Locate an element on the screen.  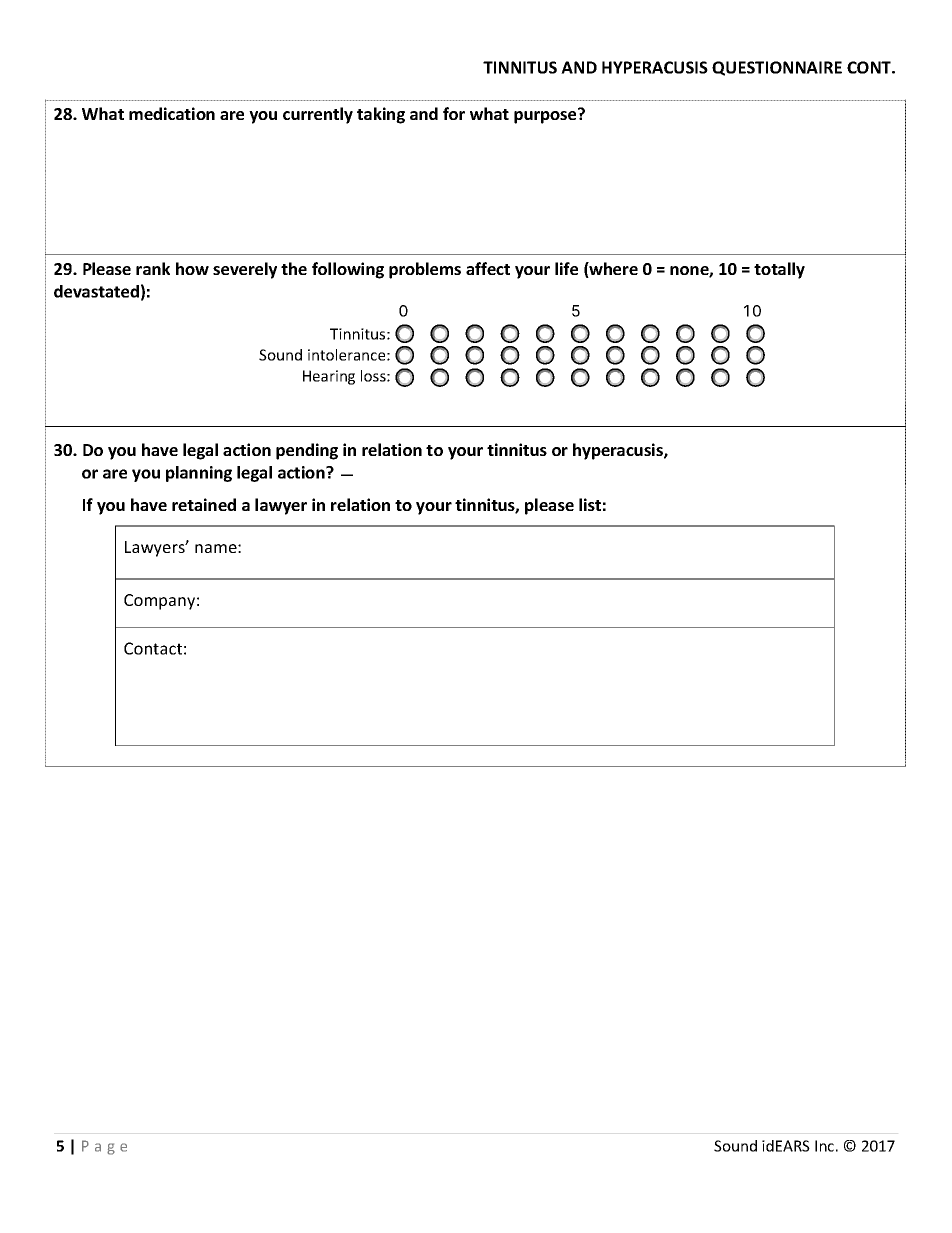
problems is located at coordinates (425, 270).
